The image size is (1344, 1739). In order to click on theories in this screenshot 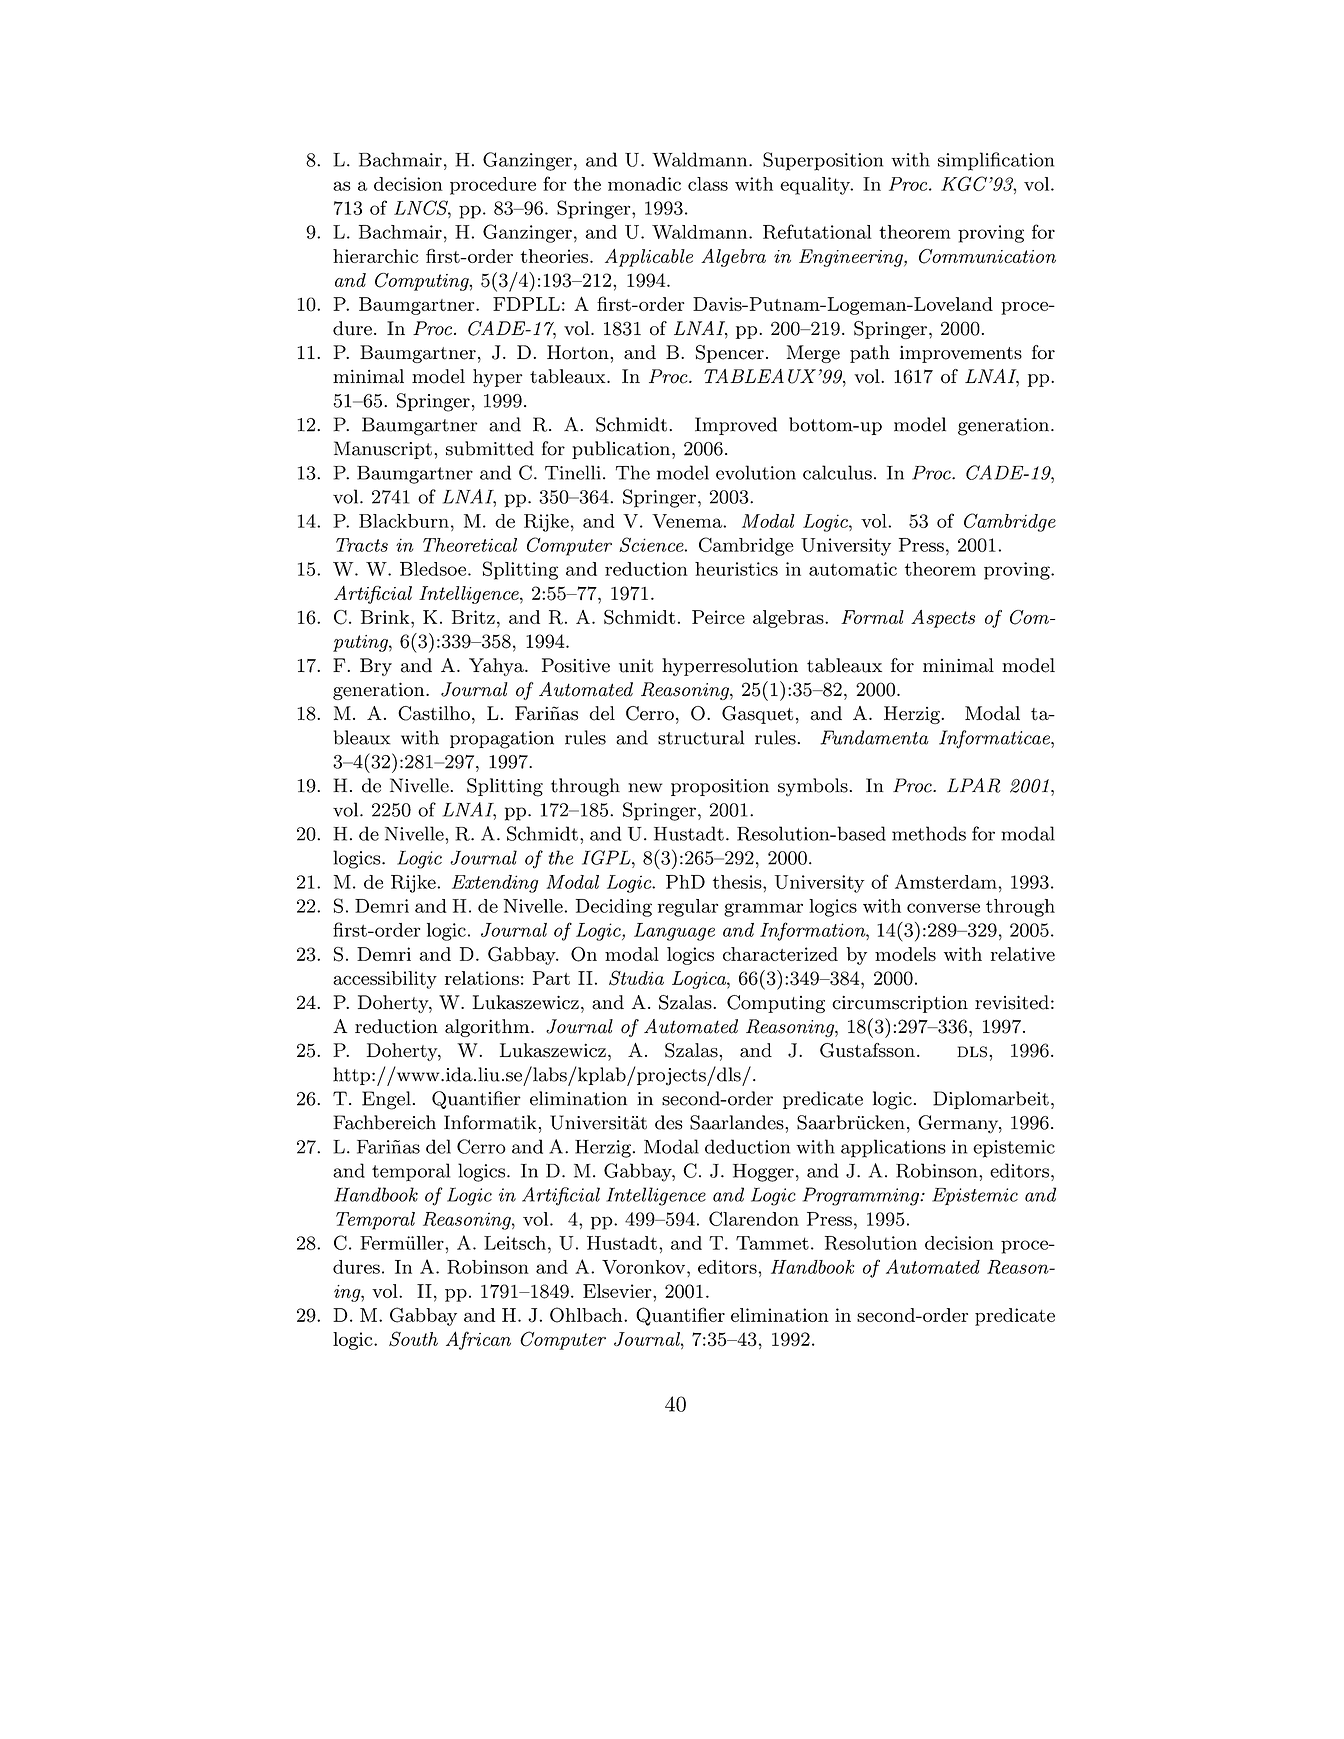, I will do `click(556, 256)`.
